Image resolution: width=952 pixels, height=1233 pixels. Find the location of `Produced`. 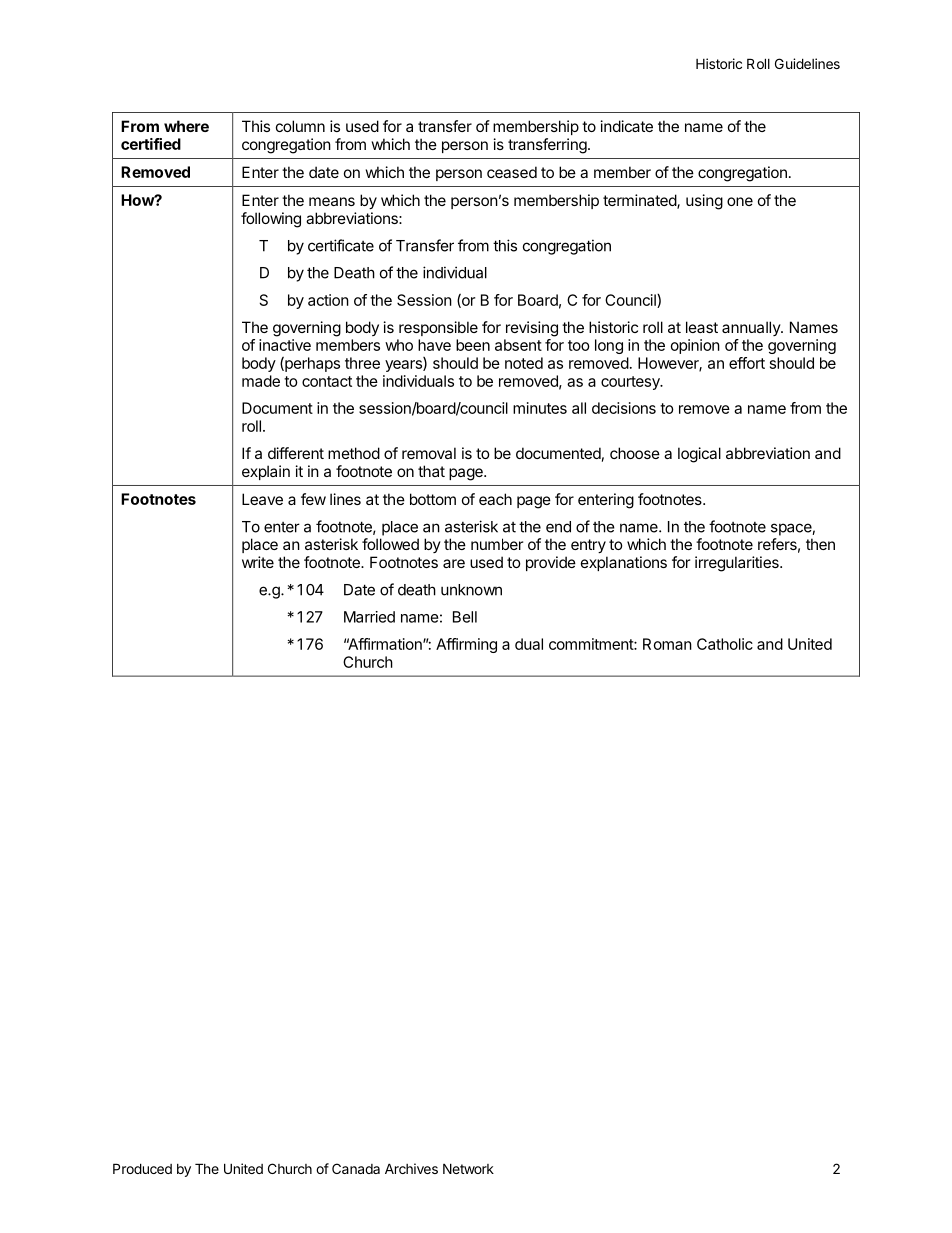

Produced is located at coordinates (142, 1168).
